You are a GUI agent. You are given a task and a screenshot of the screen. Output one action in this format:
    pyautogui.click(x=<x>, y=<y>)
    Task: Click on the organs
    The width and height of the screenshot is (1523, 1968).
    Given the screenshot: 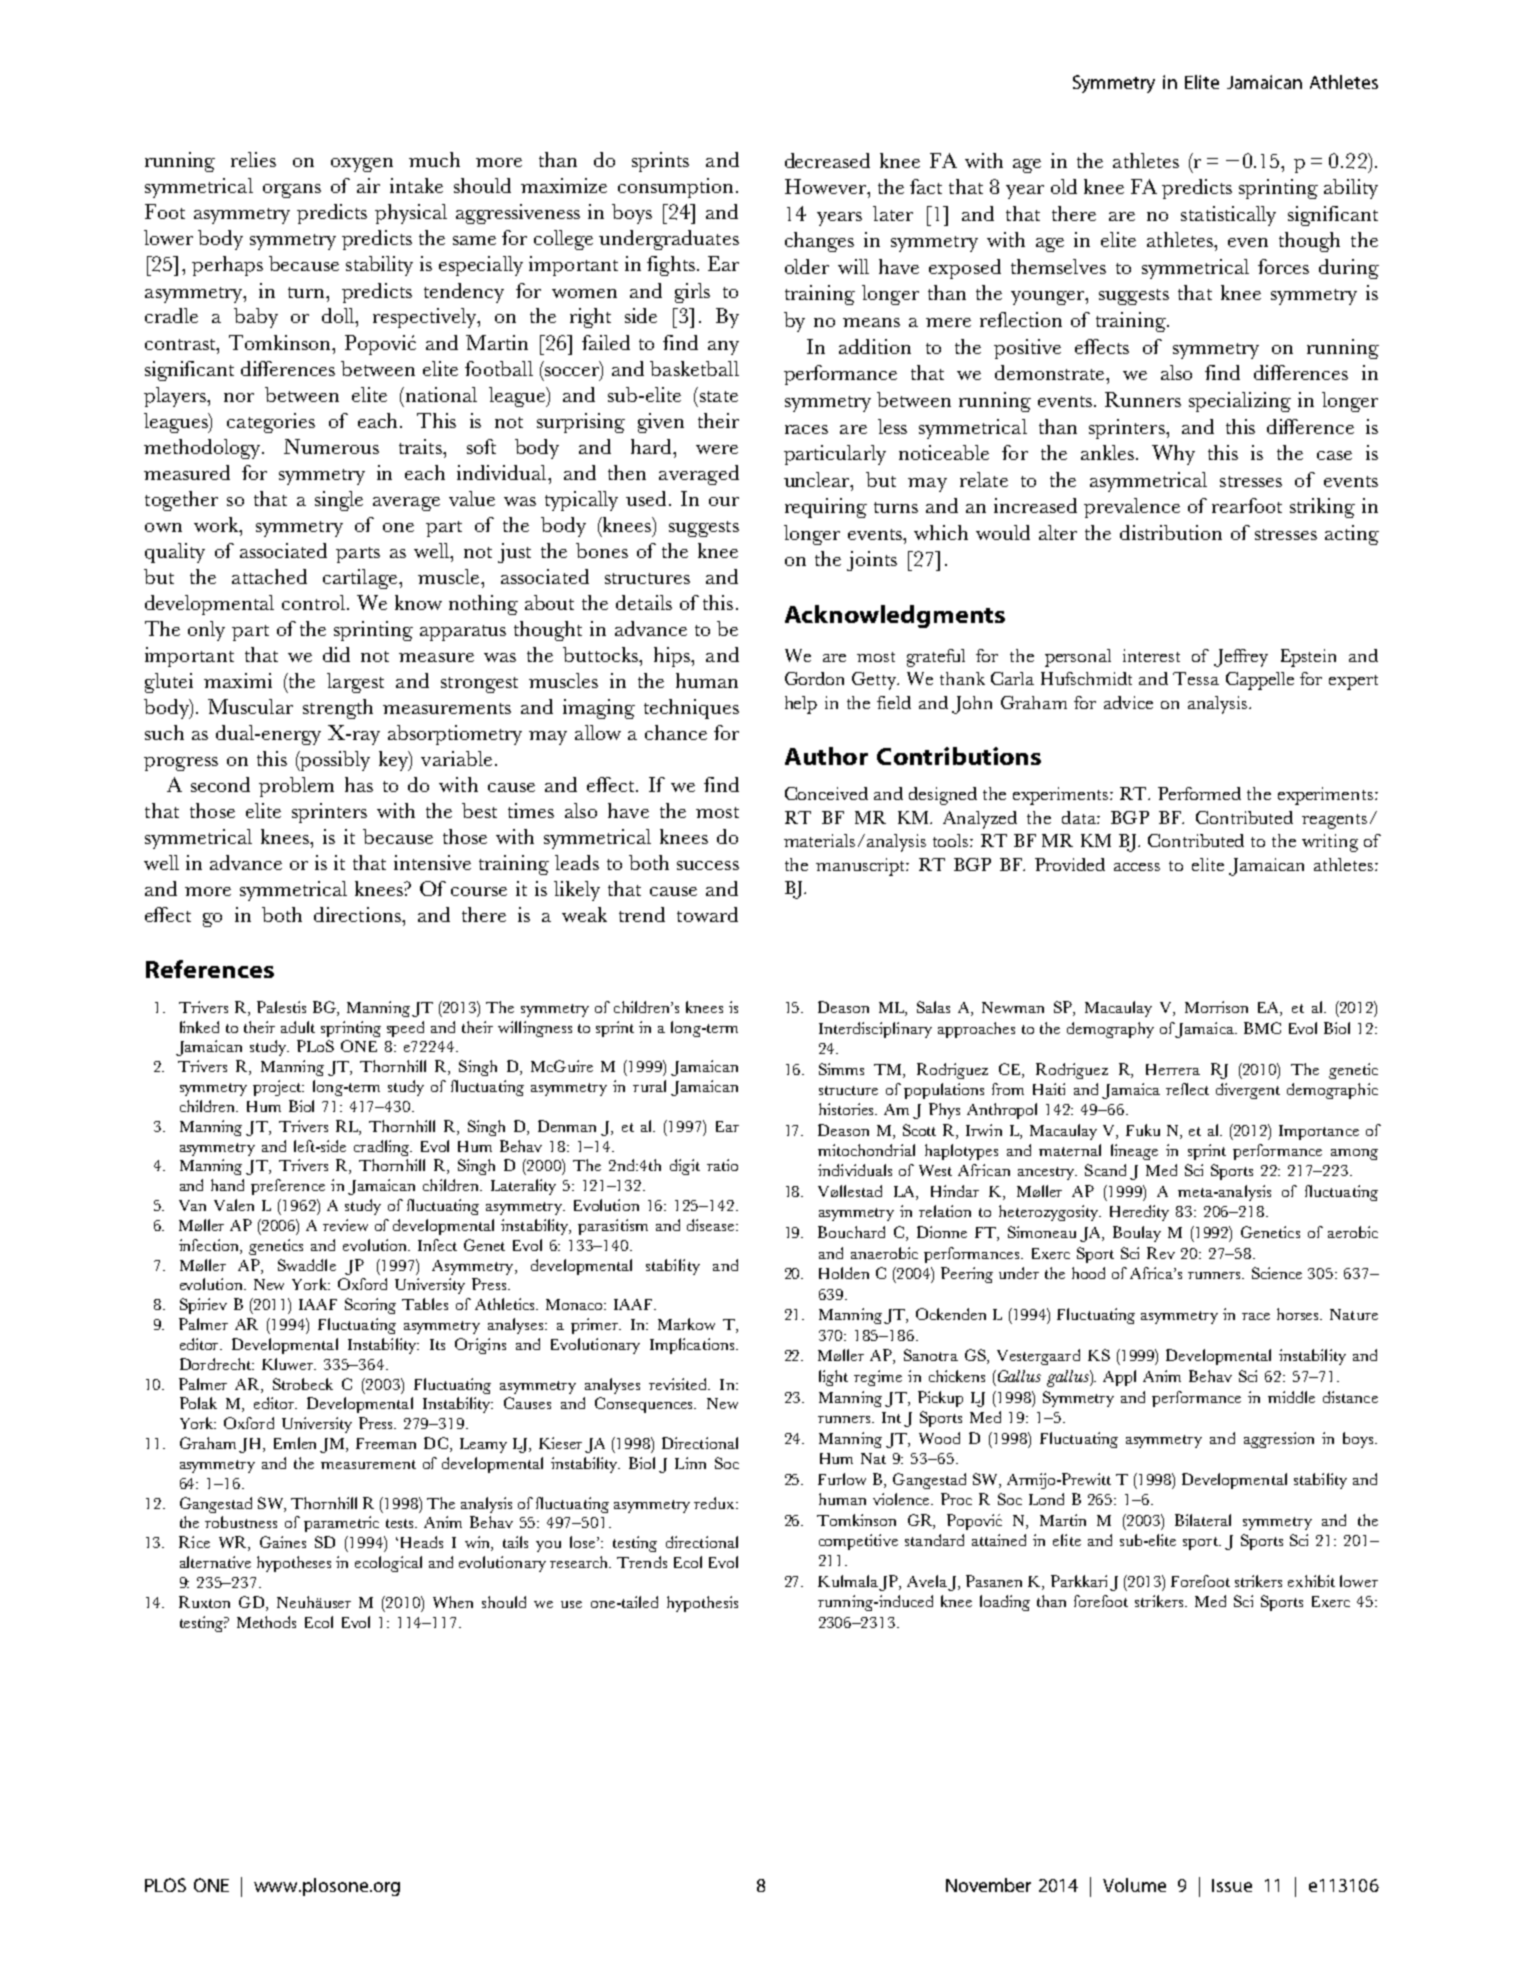 What is the action you would take?
    pyautogui.click(x=292, y=191)
